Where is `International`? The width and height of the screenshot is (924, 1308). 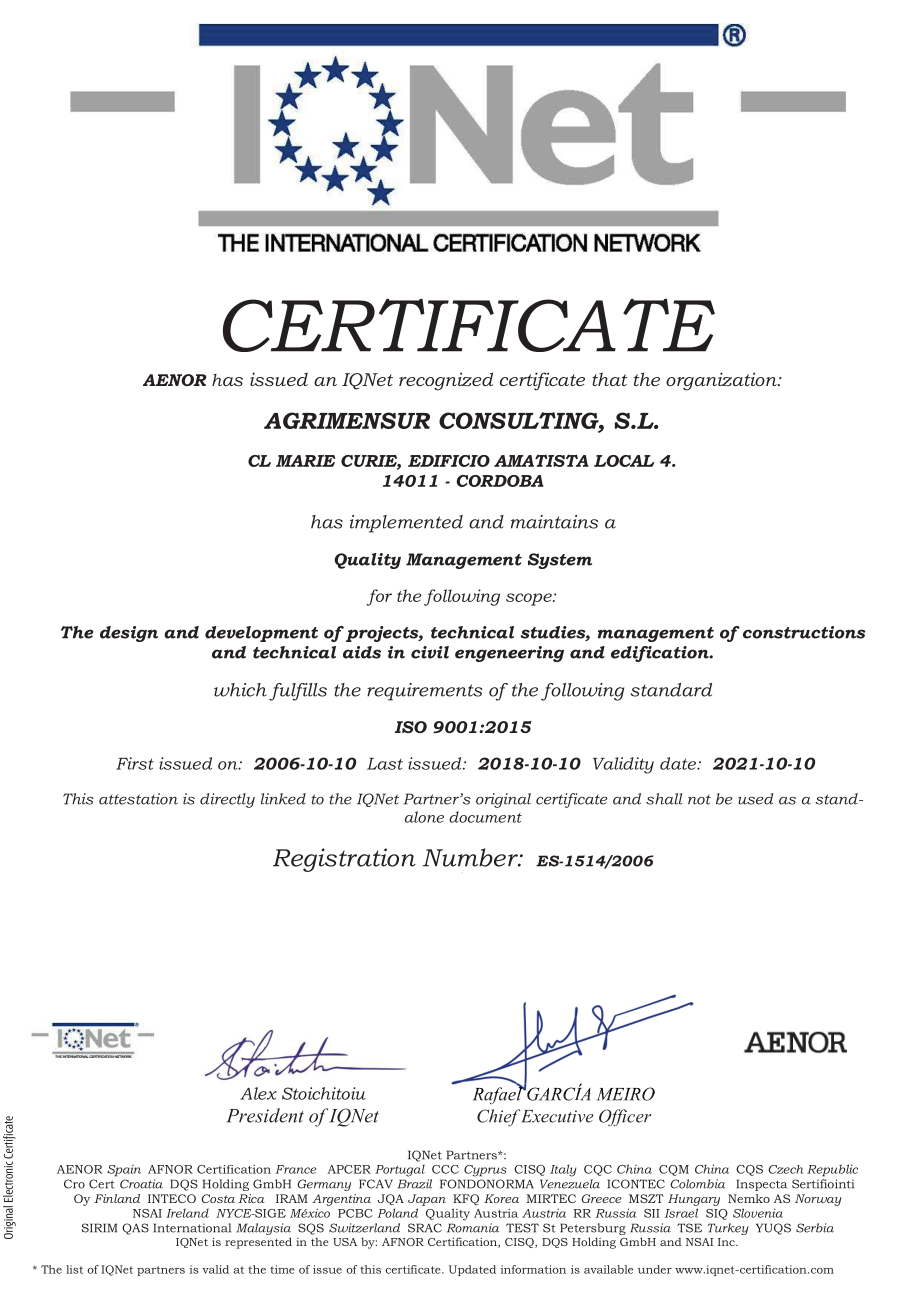 International is located at coordinates (192, 1228).
